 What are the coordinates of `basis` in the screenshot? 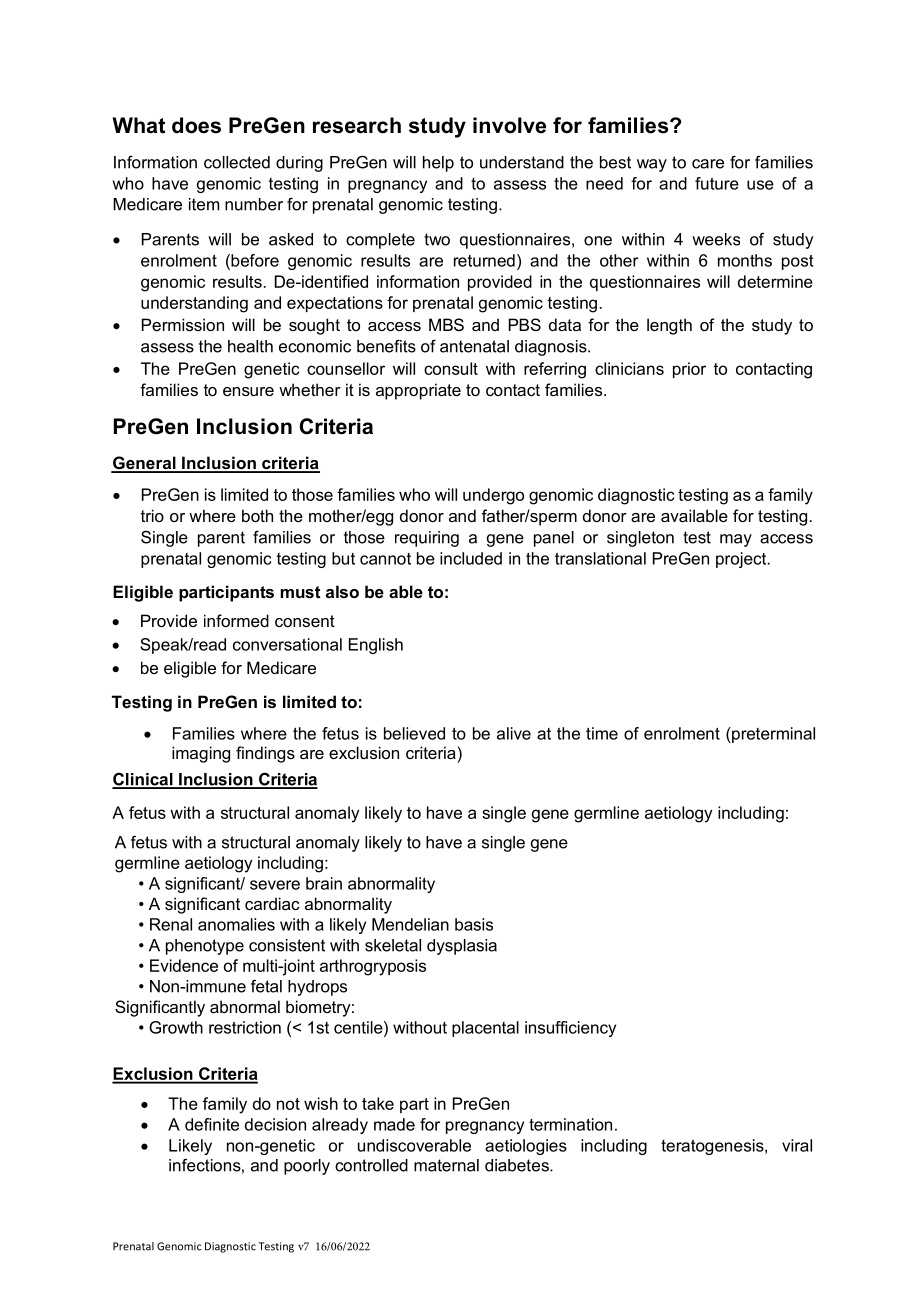 It's located at (474, 924).
